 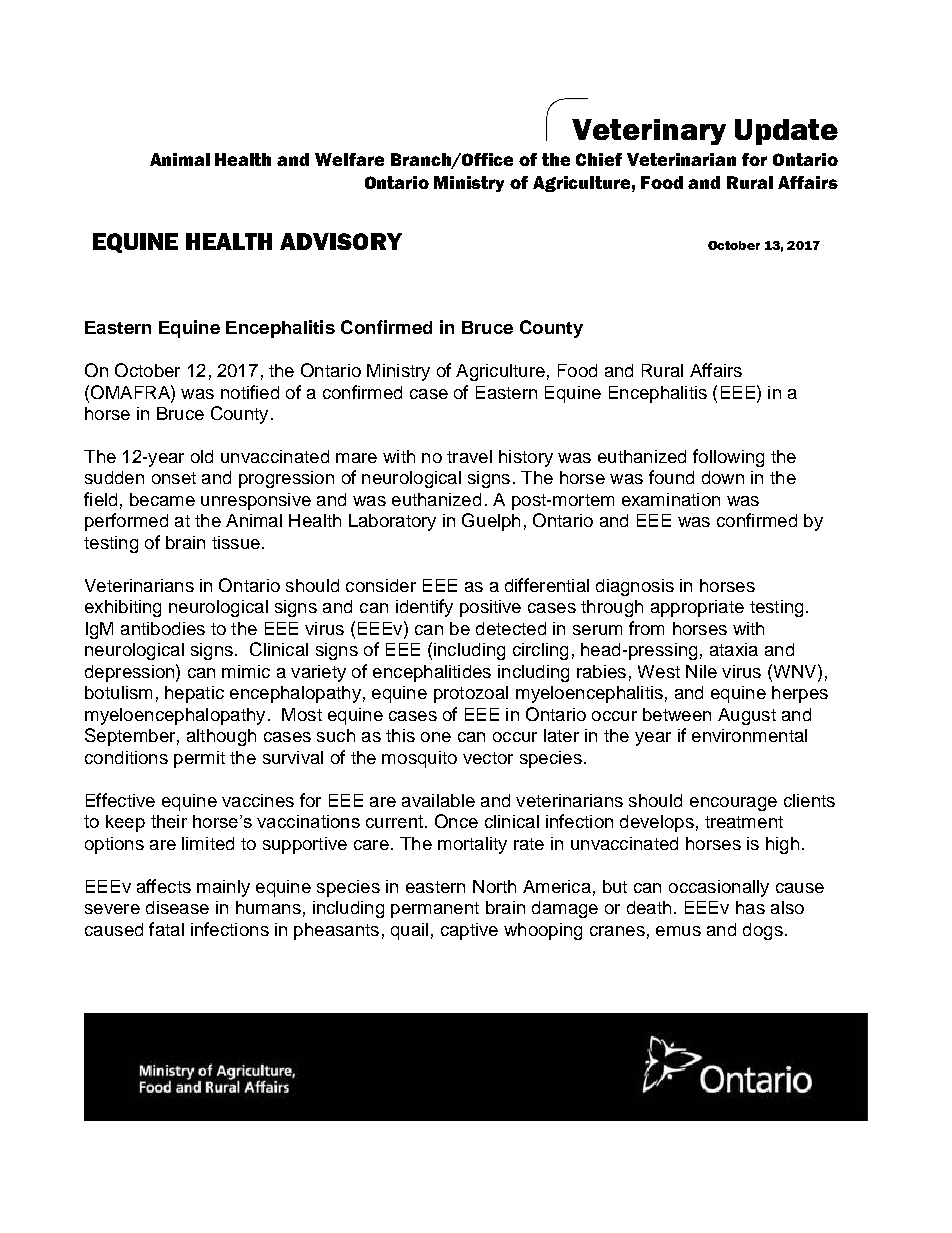 What do you see at coordinates (491, 522) in the page?
I see `Guelph` at bounding box center [491, 522].
